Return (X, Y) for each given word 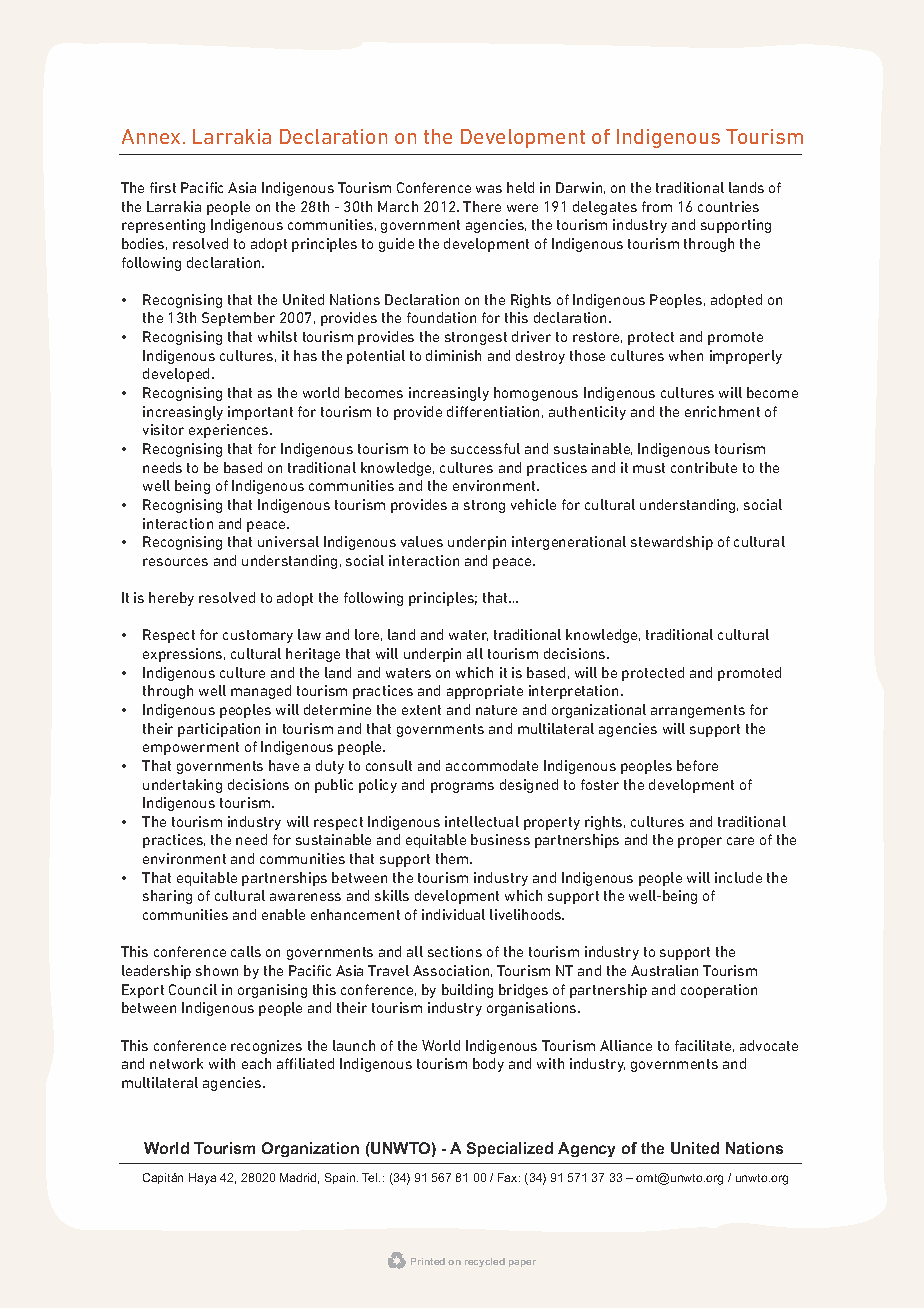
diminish (453, 355)
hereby (171, 599)
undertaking (182, 786)
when (686, 355)
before (697, 765)
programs (462, 787)
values (422, 541)
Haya (202, 1179)
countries (728, 206)
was (489, 189)
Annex (153, 136)
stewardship (672, 543)
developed (178, 375)
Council (193, 989)
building (467, 991)
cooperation (719, 991)
